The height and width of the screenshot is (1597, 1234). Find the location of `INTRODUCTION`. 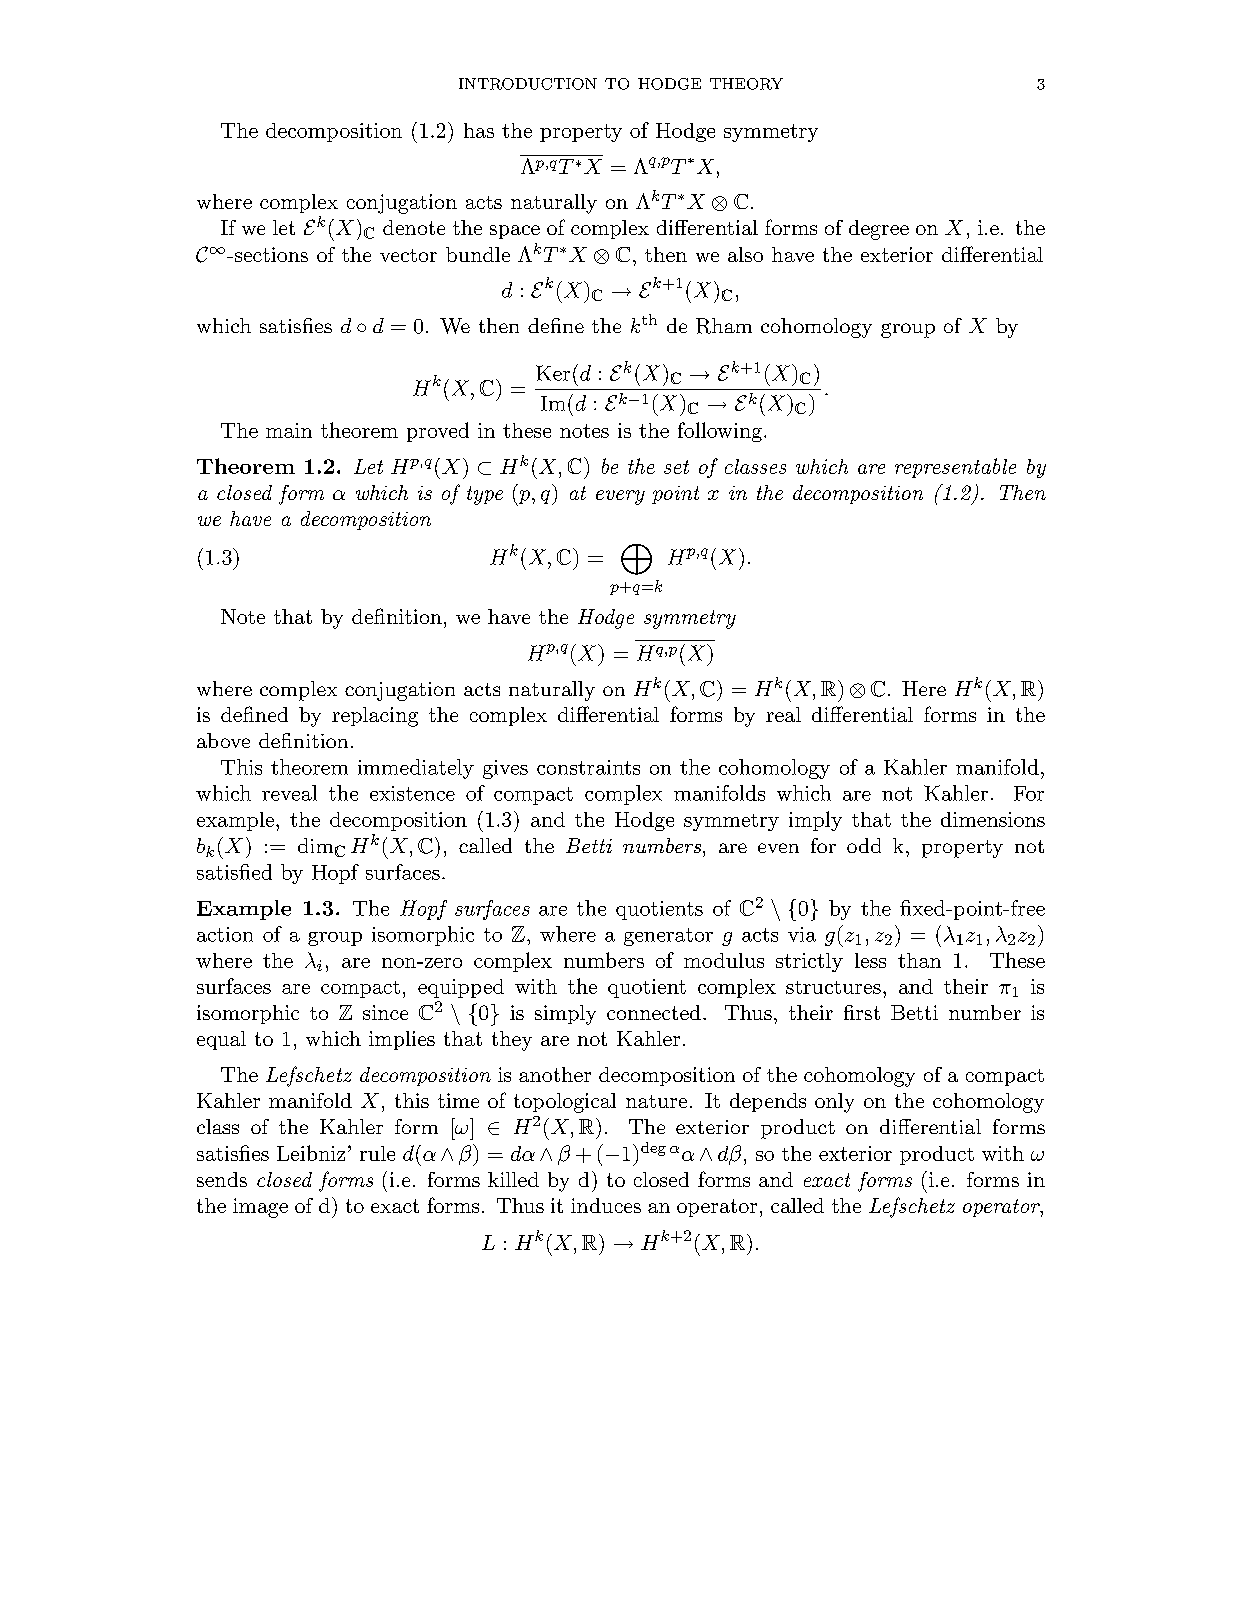

INTRODUCTION is located at coordinates (528, 84).
